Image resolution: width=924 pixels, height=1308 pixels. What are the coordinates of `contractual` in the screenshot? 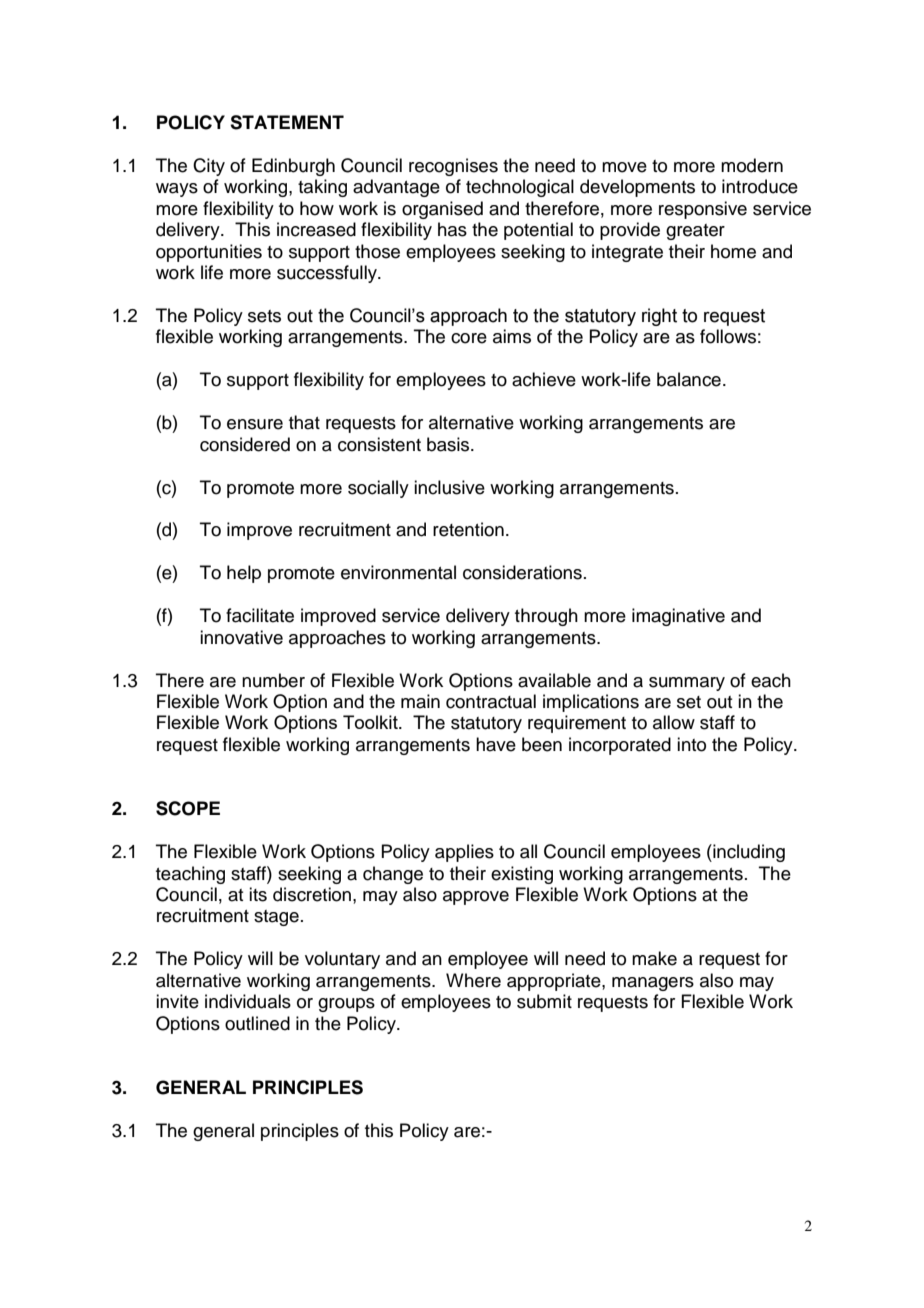 It's located at (491, 701).
